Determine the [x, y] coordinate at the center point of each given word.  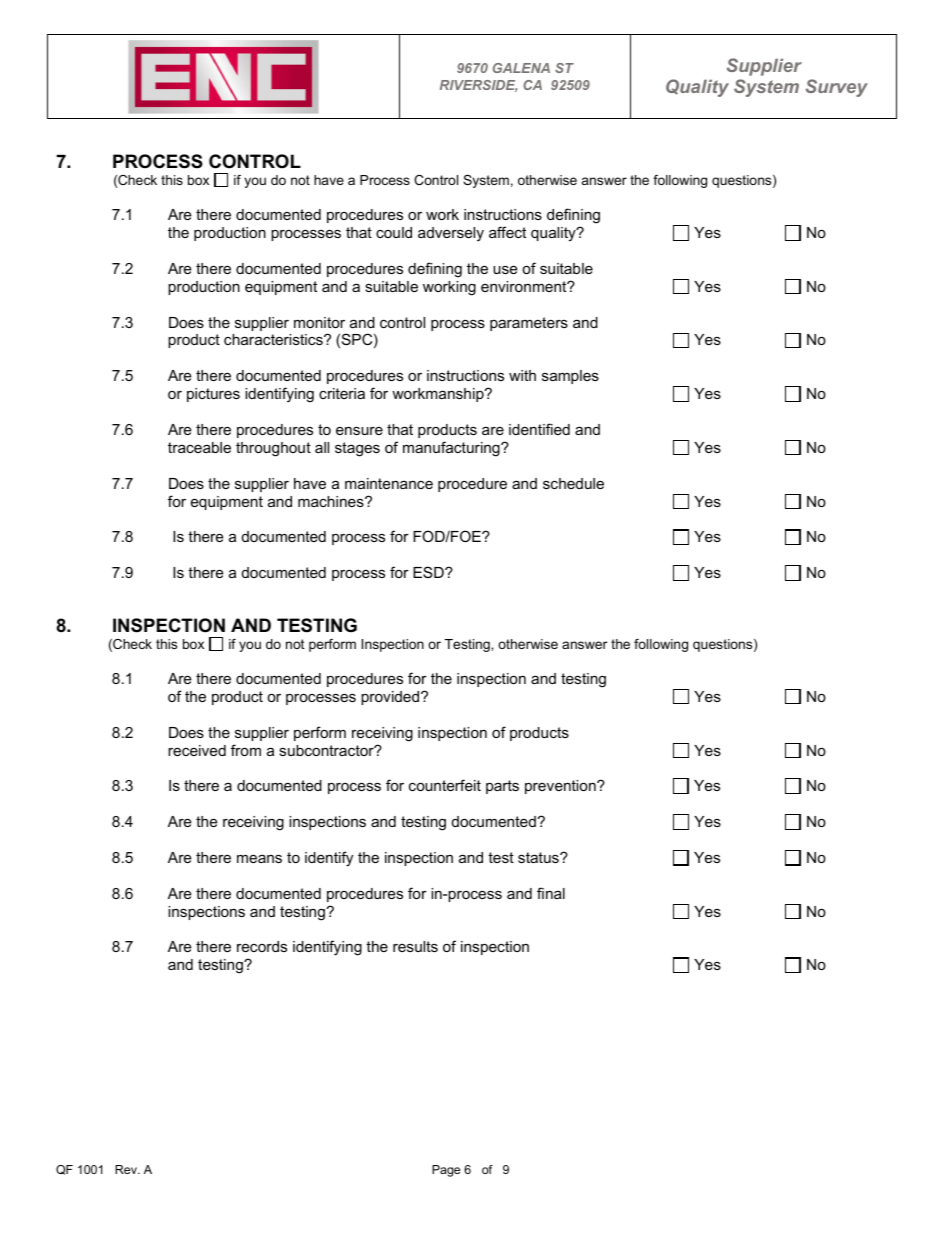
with [522, 375]
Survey [837, 88]
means [259, 858]
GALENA [521, 68]
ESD [429, 572]
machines [332, 501]
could [394, 232]
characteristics [274, 339]
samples [570, 377]
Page [446, 1171]
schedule [573, 483]
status [539, 857]
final [551, 893]
